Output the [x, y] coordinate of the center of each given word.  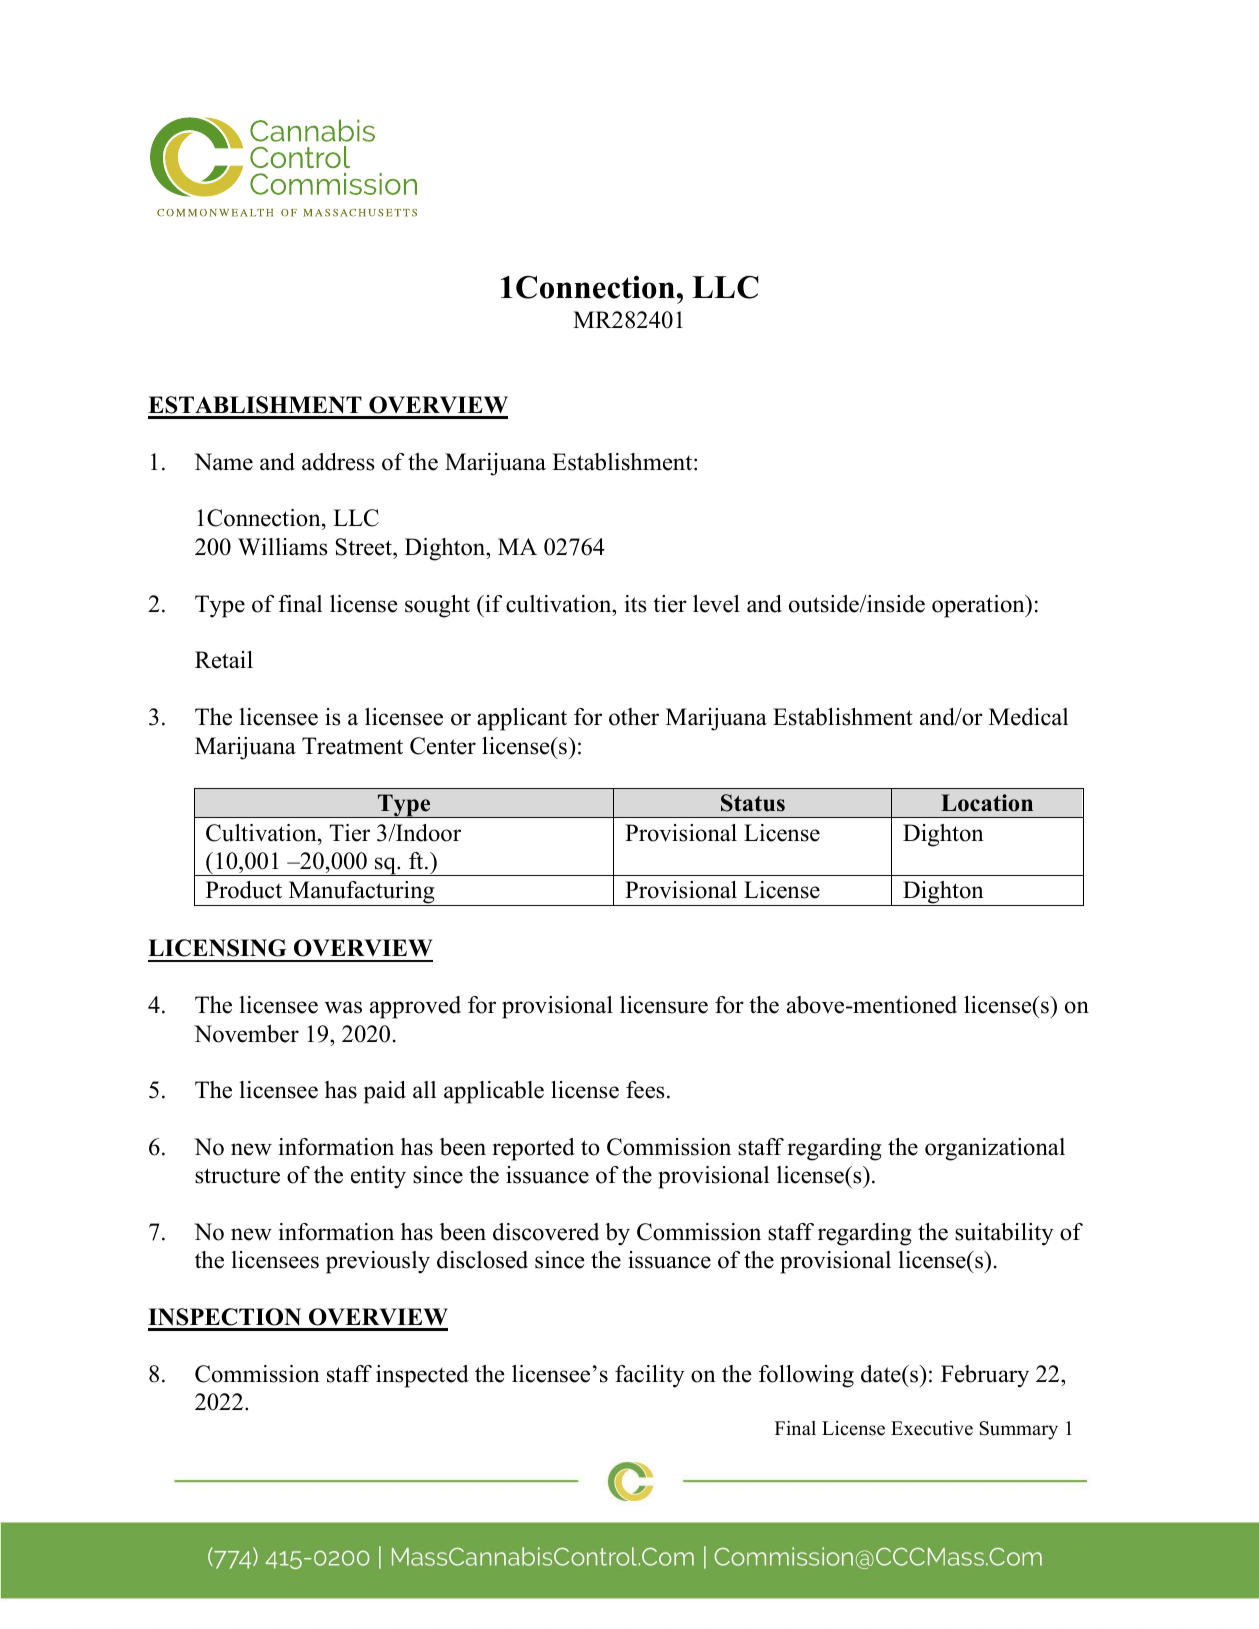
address [338, 462]
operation [979, 606]
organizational [995, 1149]
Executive [932, 1428]
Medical [1028, 717]
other [634, 717]
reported [533, 1149]
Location [987, 803]
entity [378, 1177]
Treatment [352, 746]
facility [650, 1376]
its [635, 604]
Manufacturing [361, 893]
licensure [664, 1005]
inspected [422, 1376]
